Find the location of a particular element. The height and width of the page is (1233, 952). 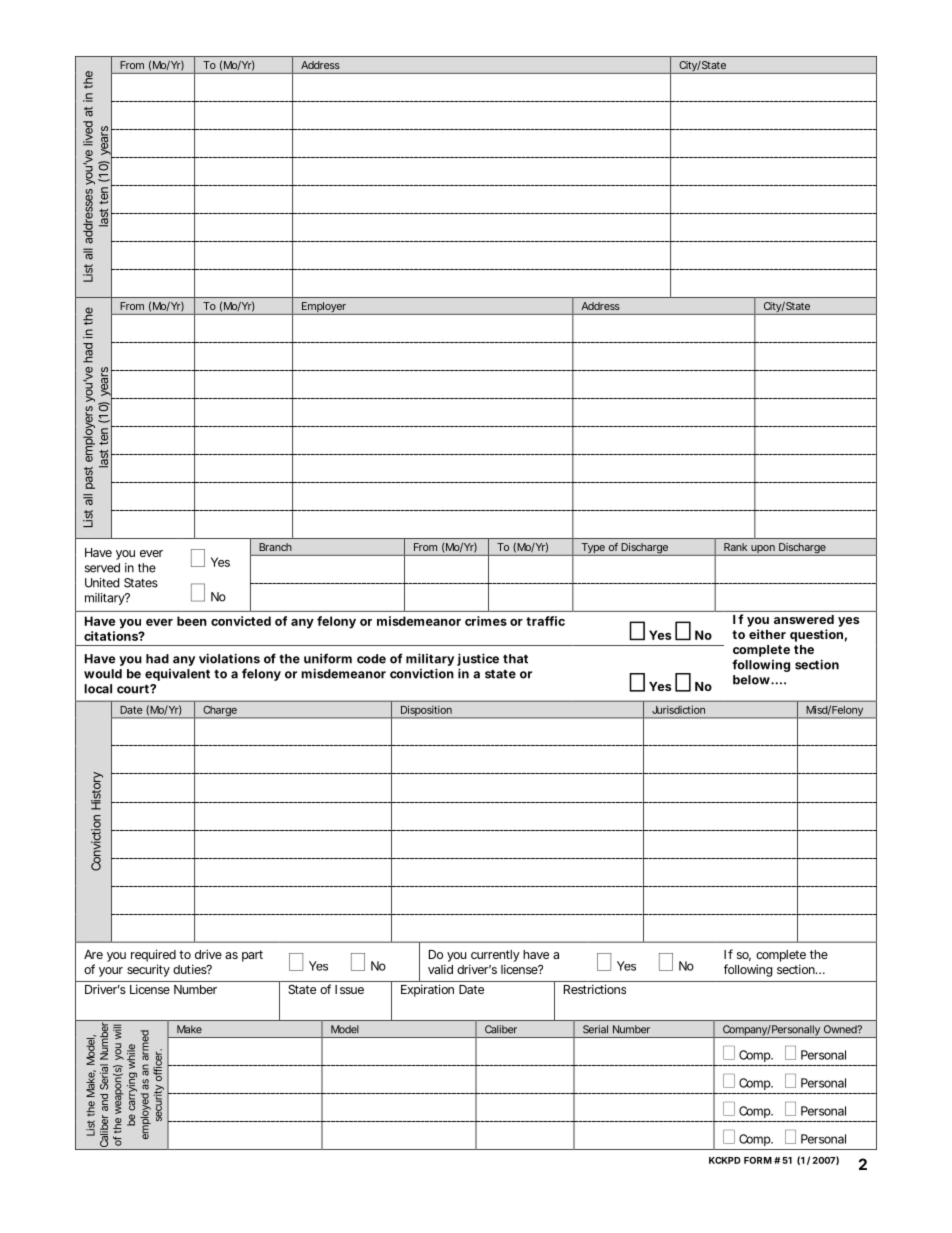

served is located at coordinates (102, 568).
